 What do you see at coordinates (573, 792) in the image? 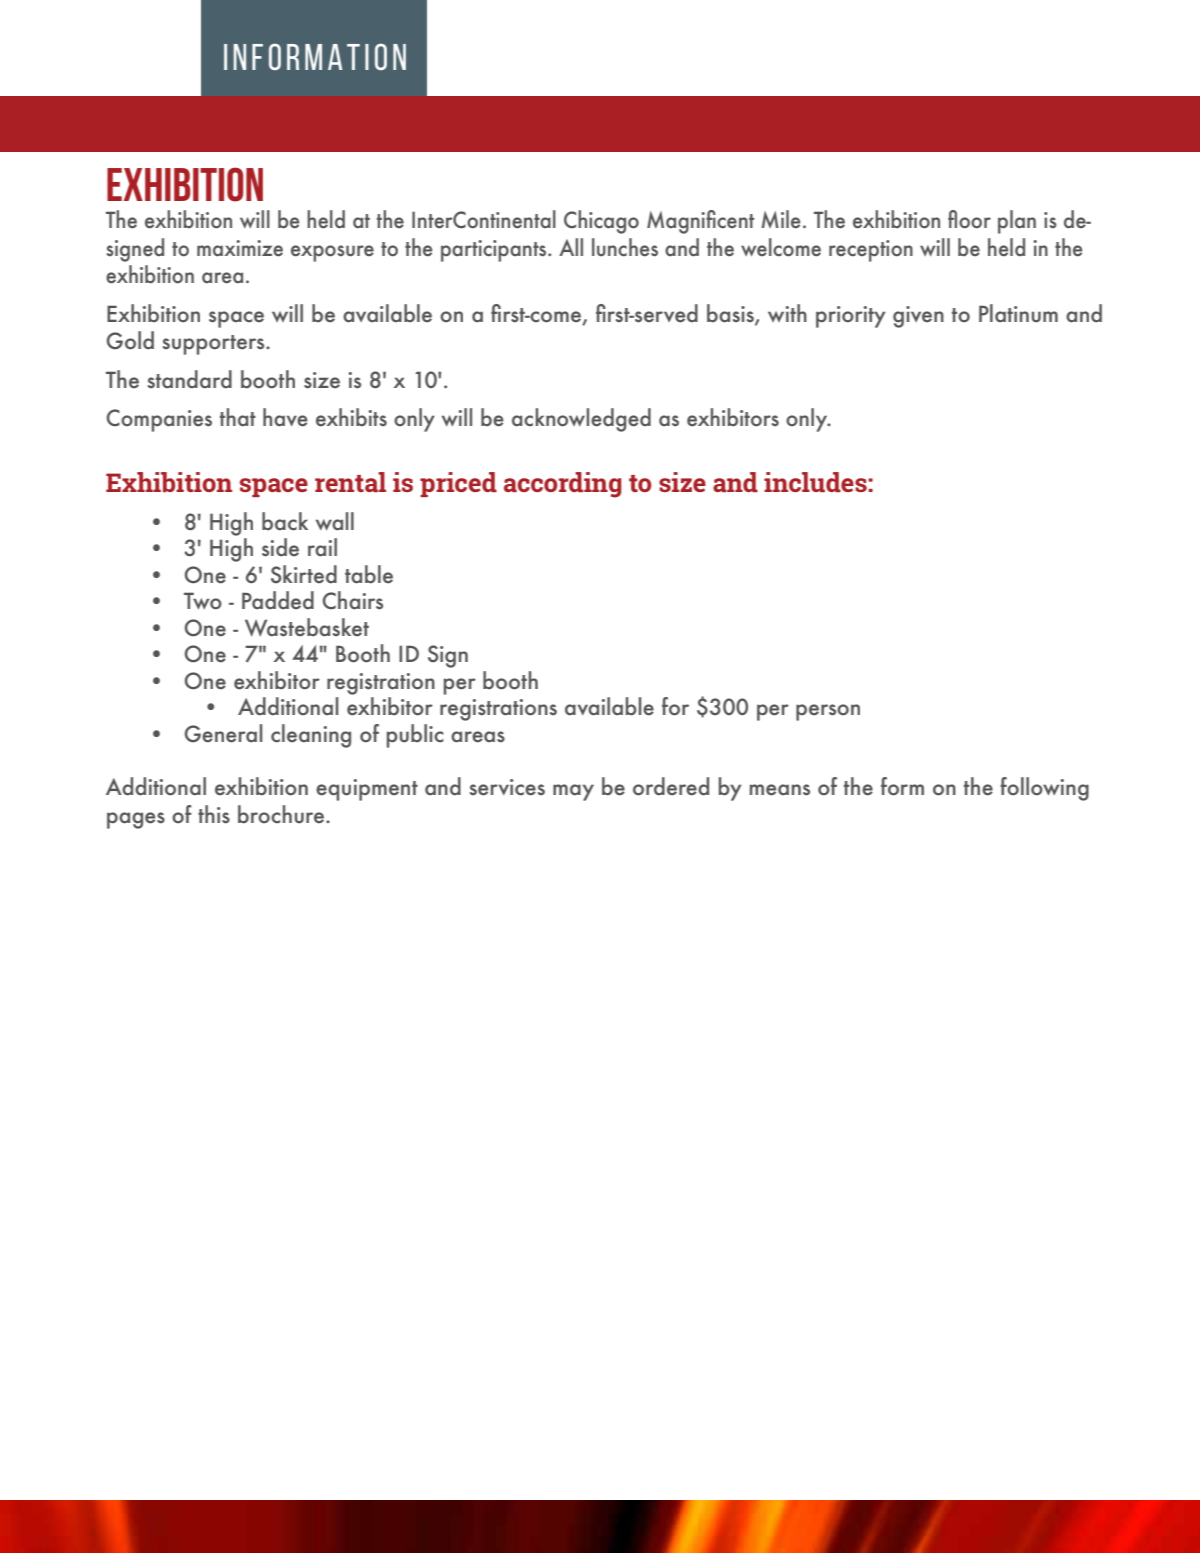
I see `may` at bounding box center [573, 792].
